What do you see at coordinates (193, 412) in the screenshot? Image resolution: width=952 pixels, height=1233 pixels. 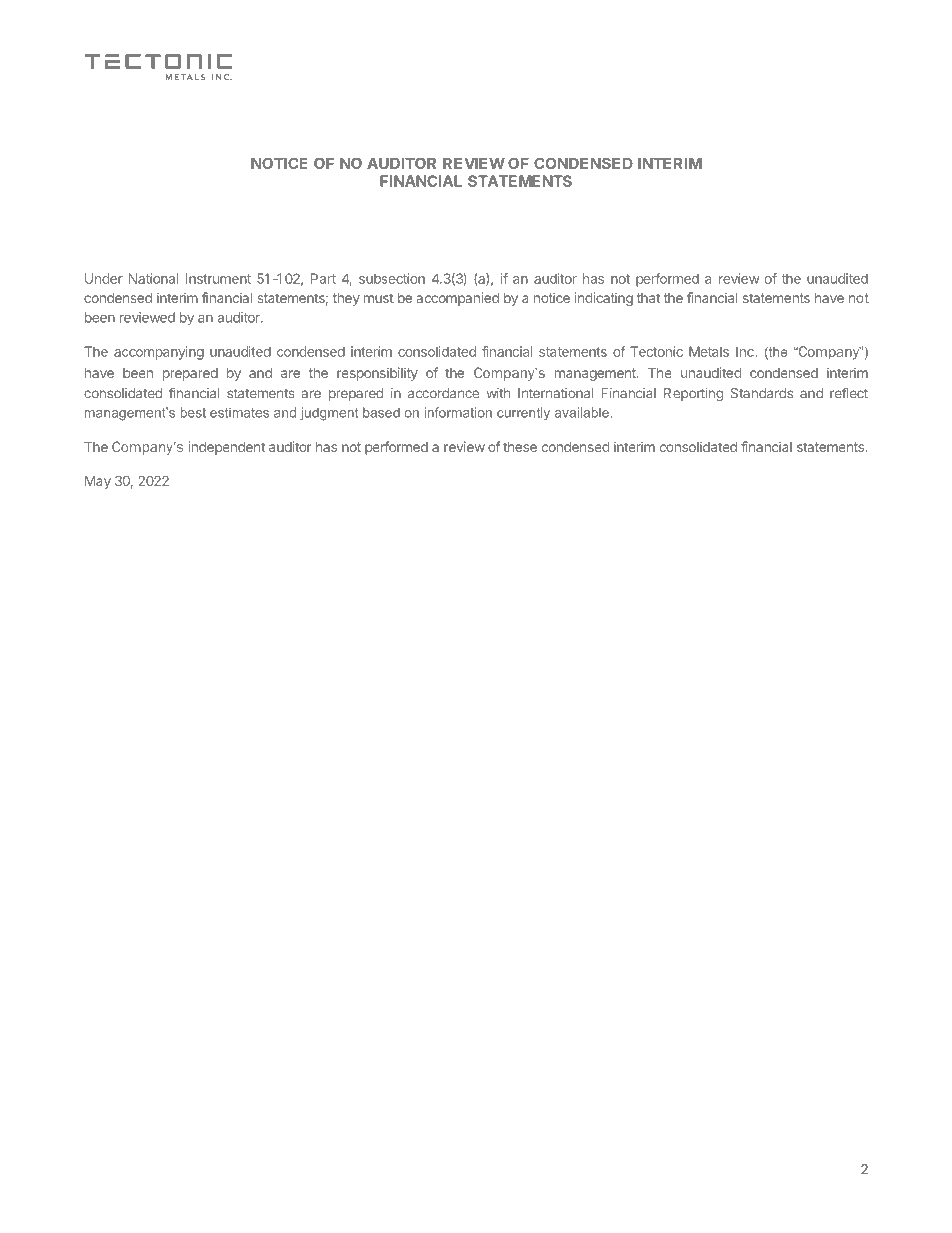 I see `best` at bounding box center [193, 412].
